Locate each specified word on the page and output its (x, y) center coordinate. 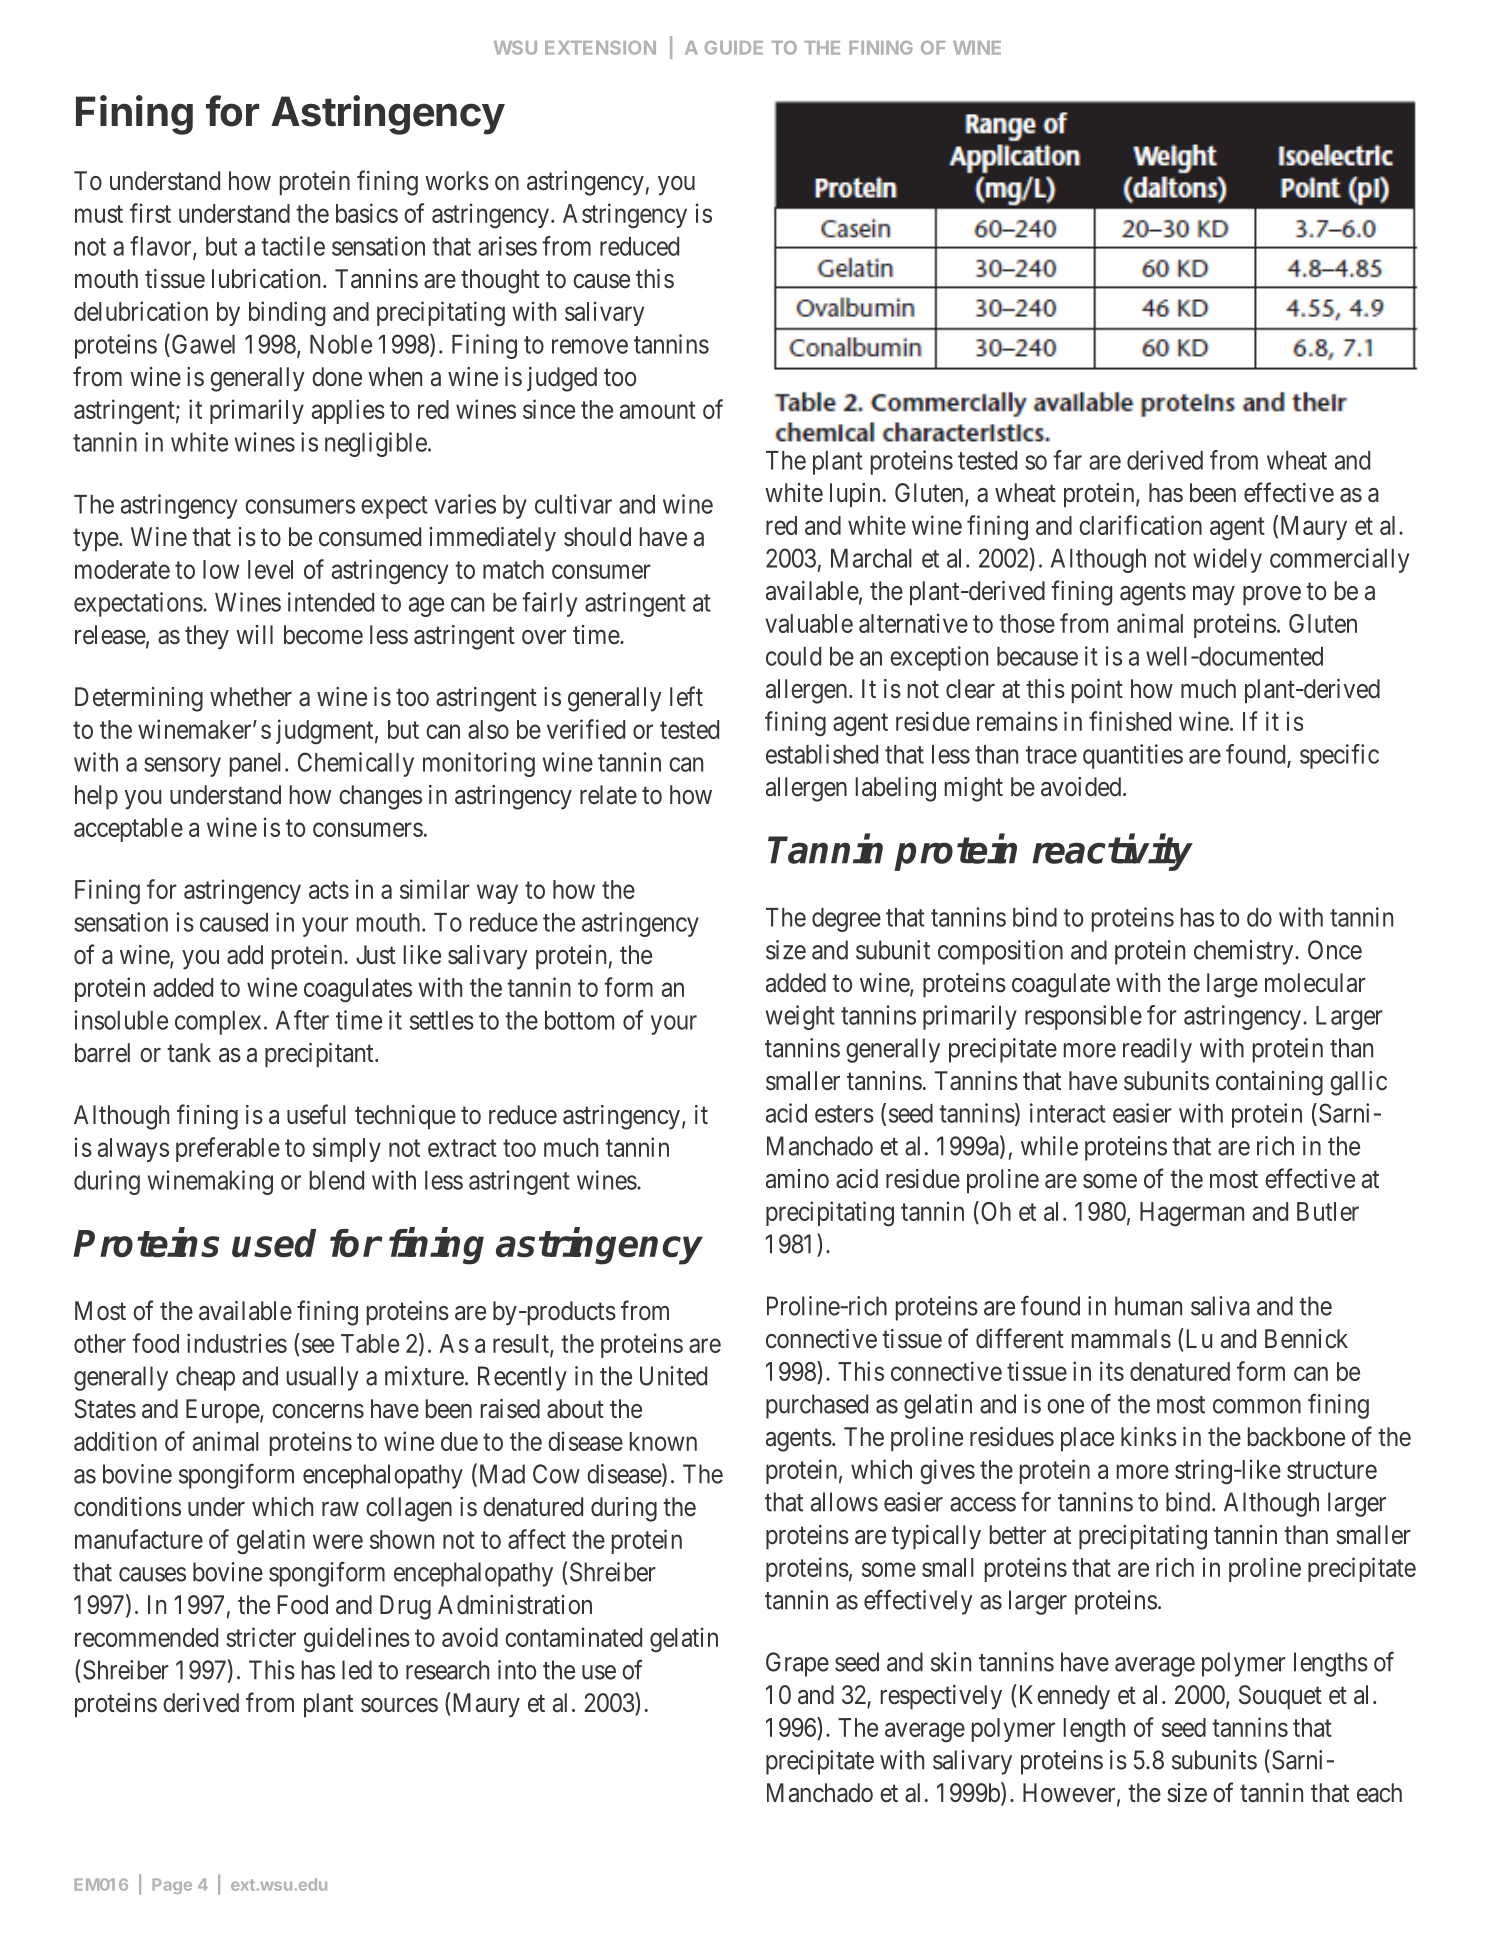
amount (658, 410)
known (663, 1441)
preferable (228, 1149)
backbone (1296, 1437)
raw (340, 1509)
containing (1269, 1083)
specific (1339, 756)
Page (172, 1886)
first (150, 213)
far (1067, 460)
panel (258, 765)
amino (797, 1179)
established (822, 754)
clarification (1140, 525)
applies (348, 411)
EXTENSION (600, 48)
